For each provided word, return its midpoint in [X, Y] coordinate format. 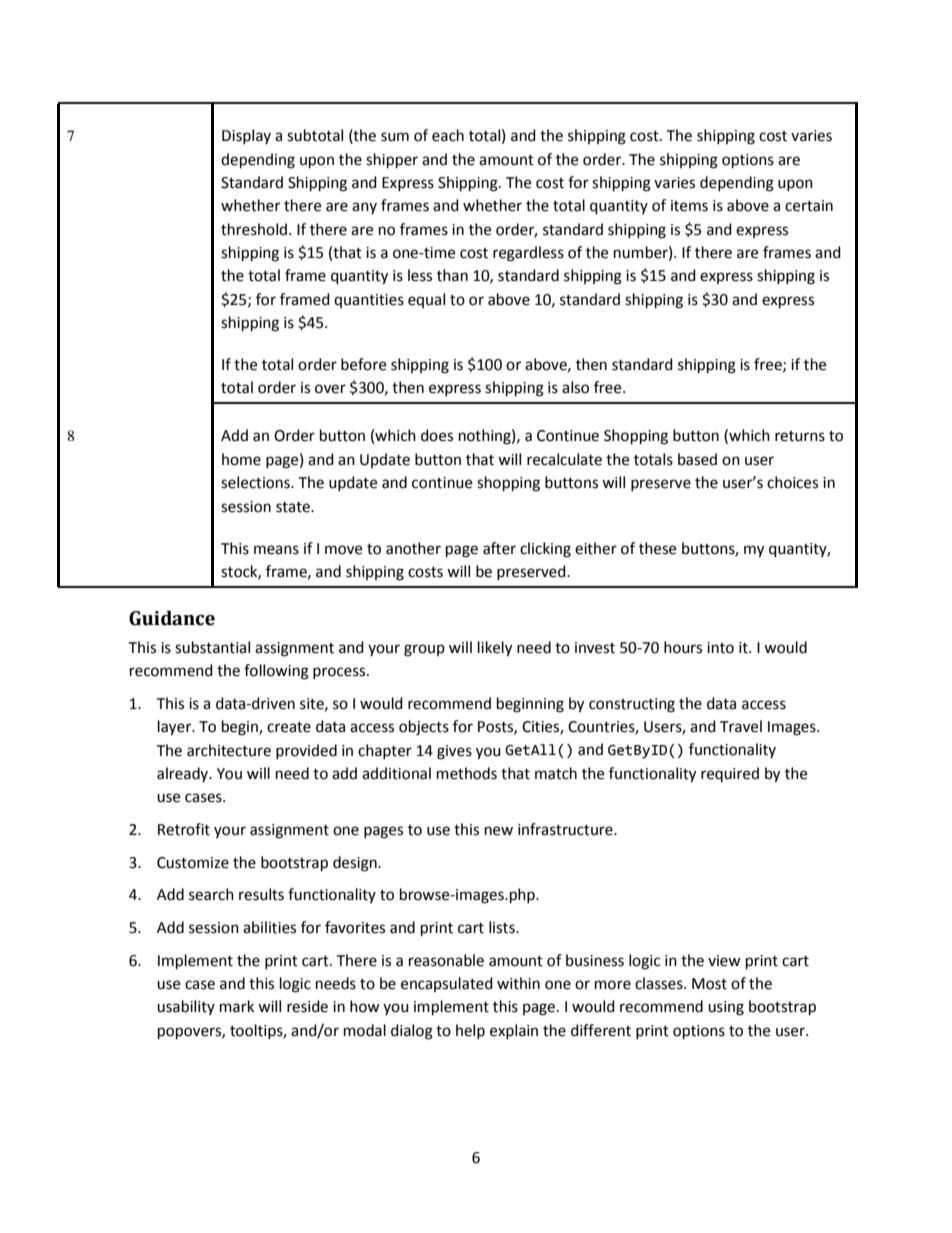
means [276, 550]
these [657, 548]
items [689, 206]
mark [237, 1006]
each [448, 135]
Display [246, 136]
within [518, 983]
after [499, 548]
